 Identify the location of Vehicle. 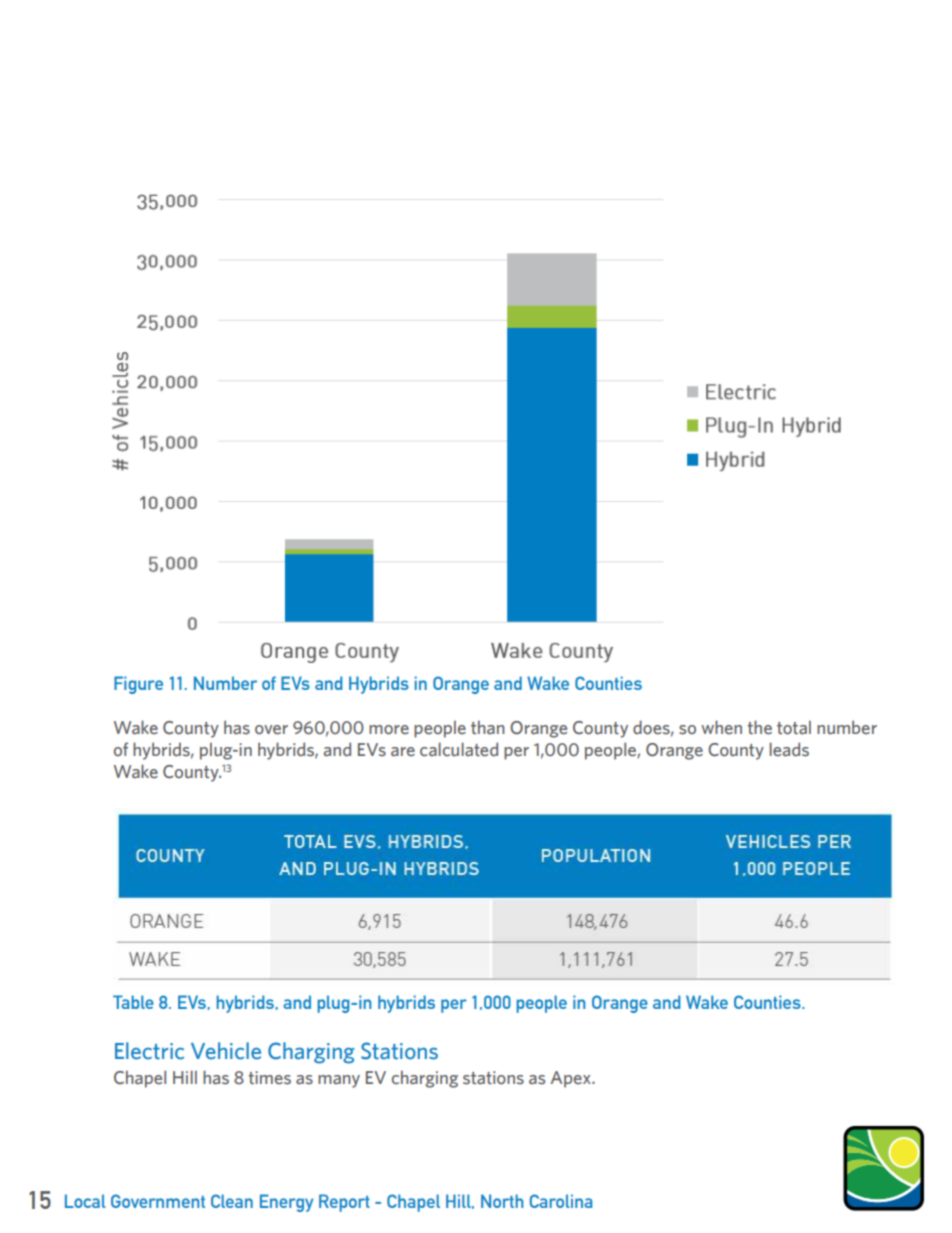
(226, 1051).
